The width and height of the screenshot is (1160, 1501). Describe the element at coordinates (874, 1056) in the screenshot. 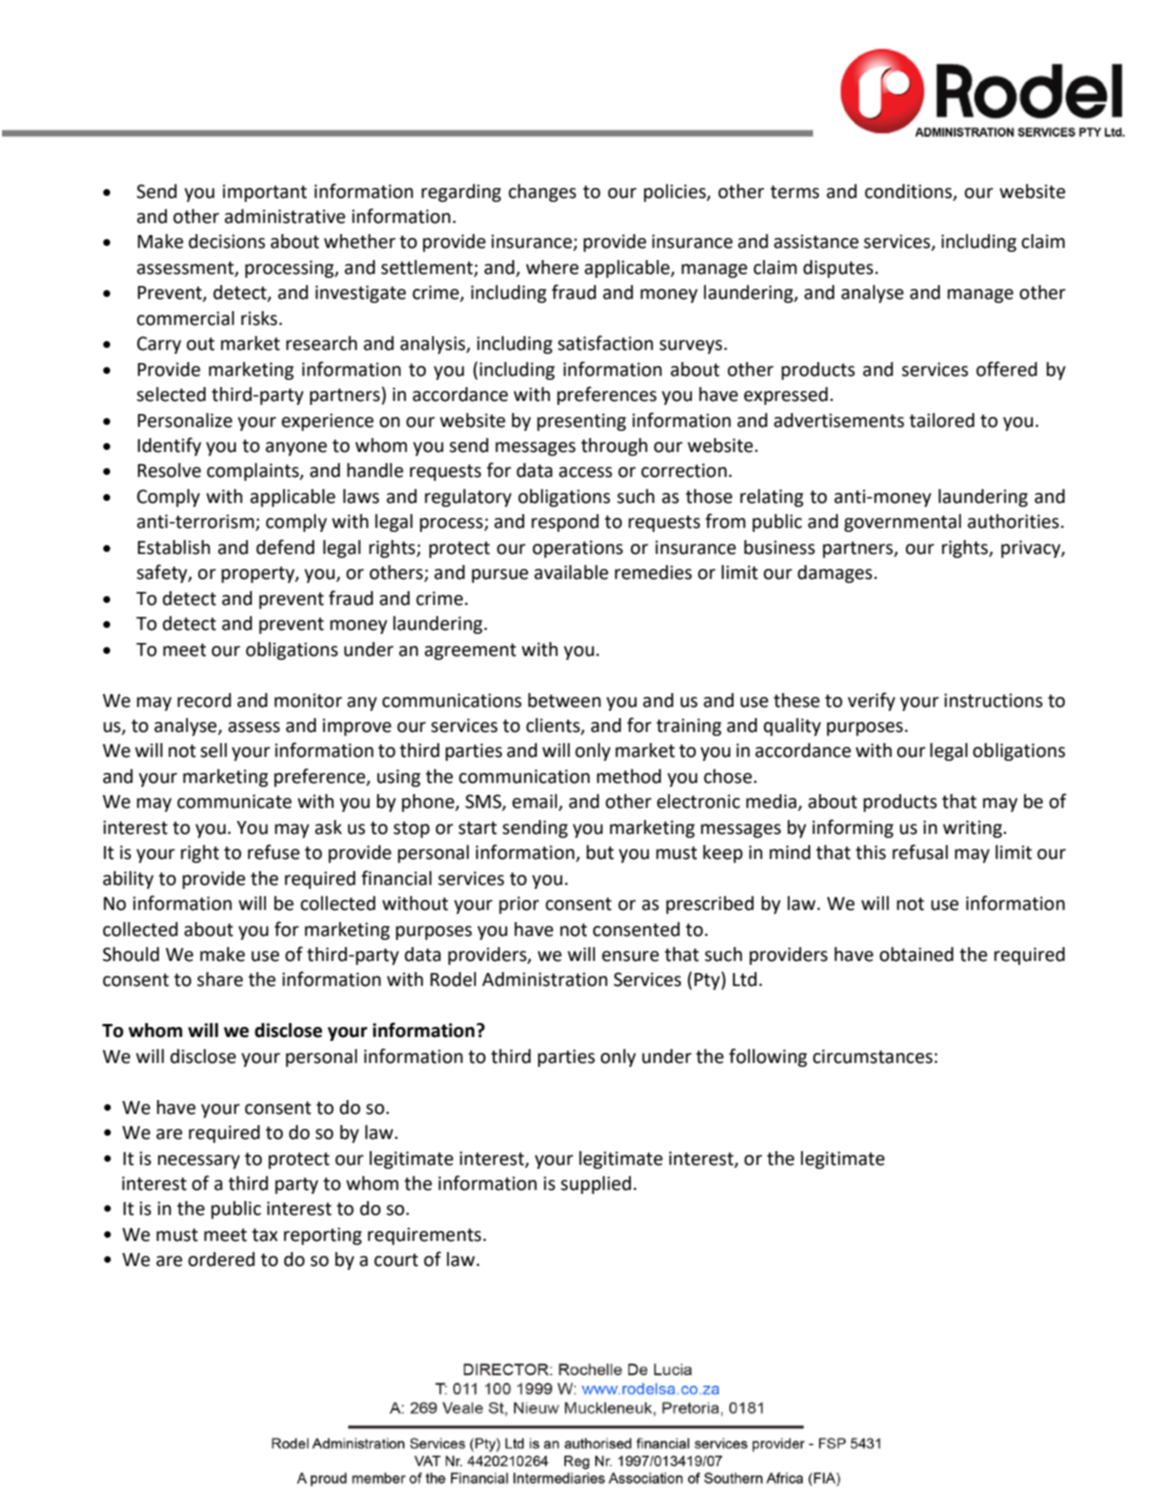

I see `circumstances` at that location.
